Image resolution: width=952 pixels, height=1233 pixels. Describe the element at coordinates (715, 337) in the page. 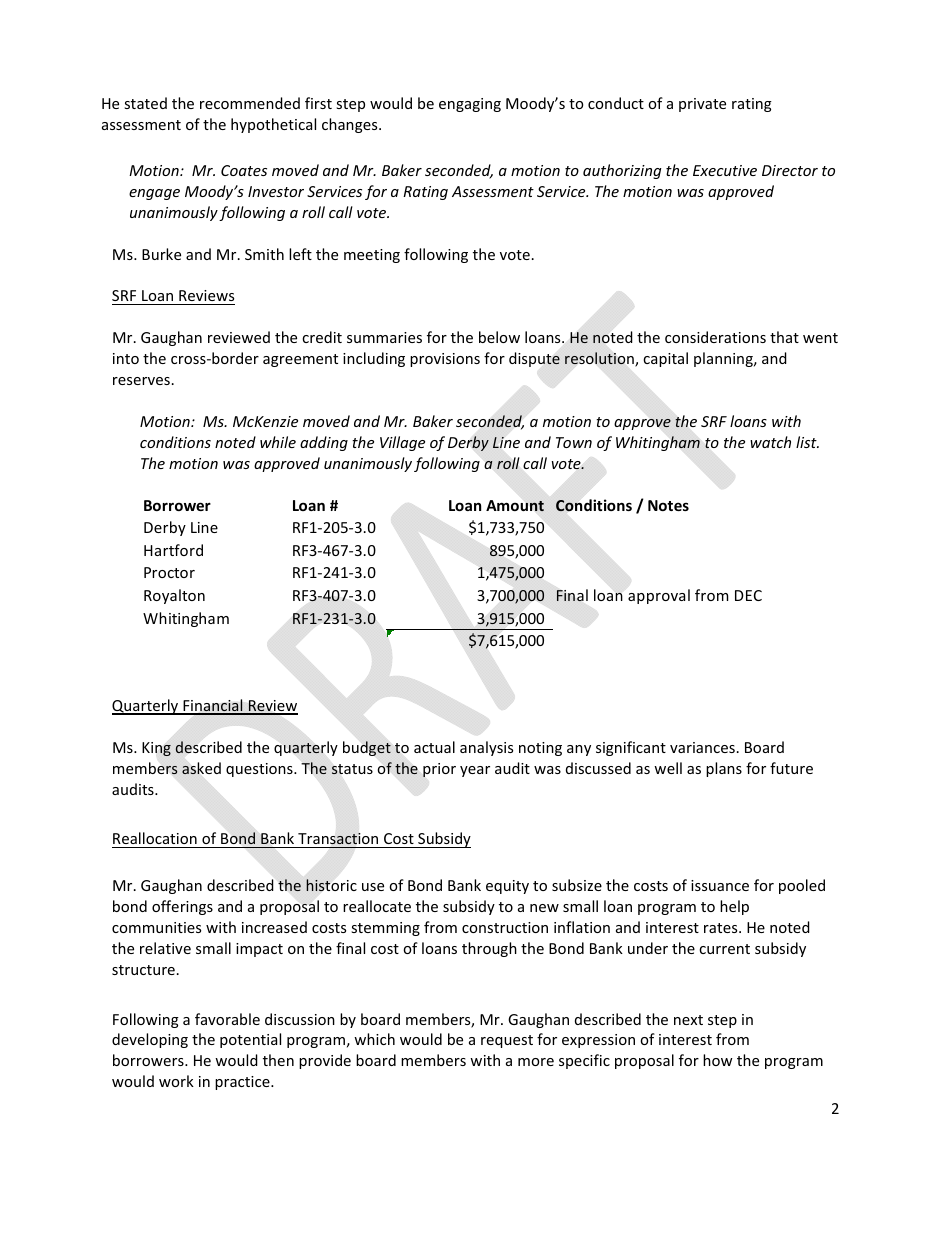

I see `considerations` at that location.
